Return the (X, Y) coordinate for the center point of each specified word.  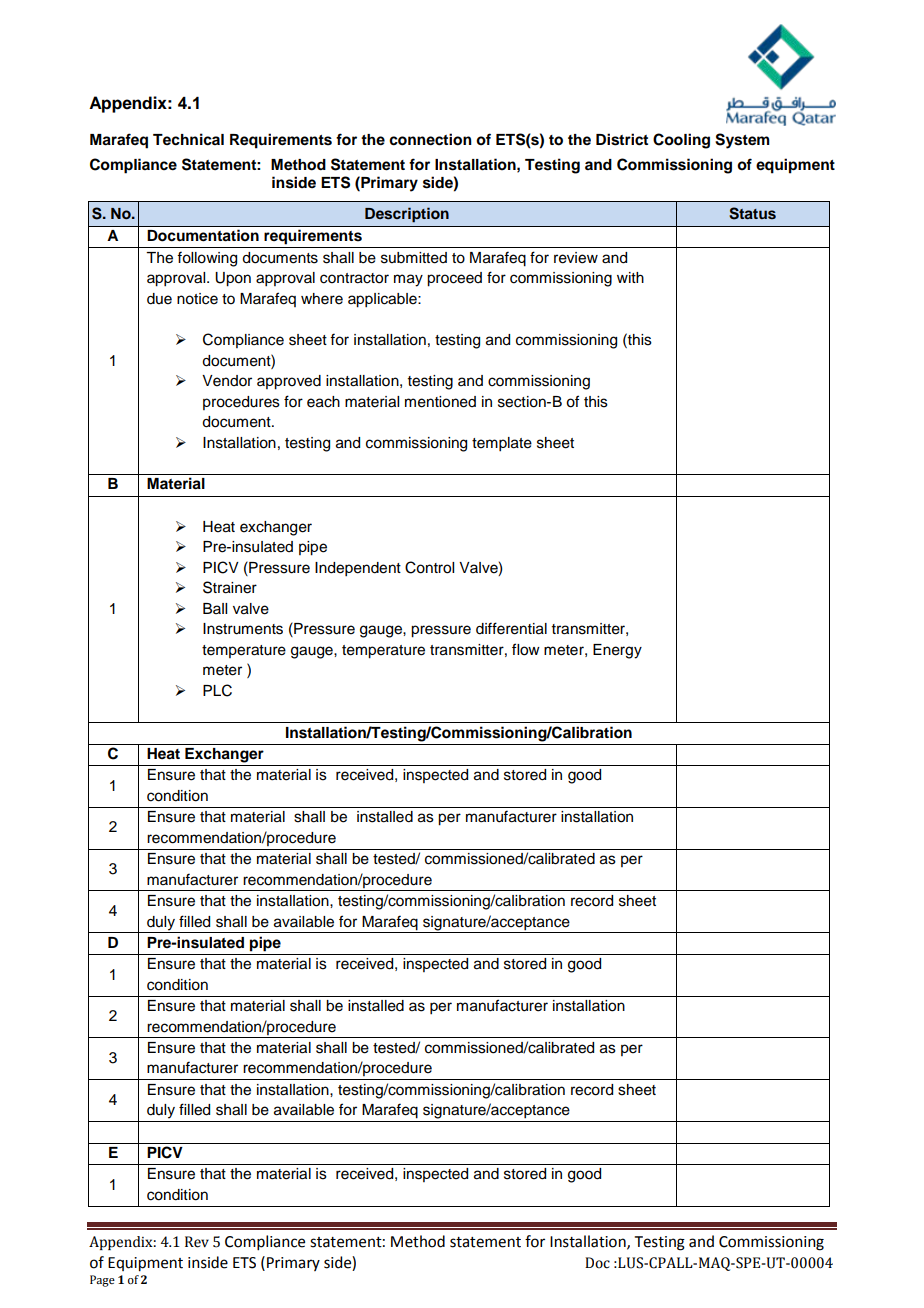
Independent (358, 569)
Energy (617, 651)
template (502, 444)
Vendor (227, 381)
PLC (217, 690)
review (576, 258)
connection (430, 139)
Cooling (681, 141)
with (630, 277)
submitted (414, 258)
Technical (188, 139)
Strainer (230, 587)
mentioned (440, 402)
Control (429, 567)
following (207, 259)
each (323, 402)
